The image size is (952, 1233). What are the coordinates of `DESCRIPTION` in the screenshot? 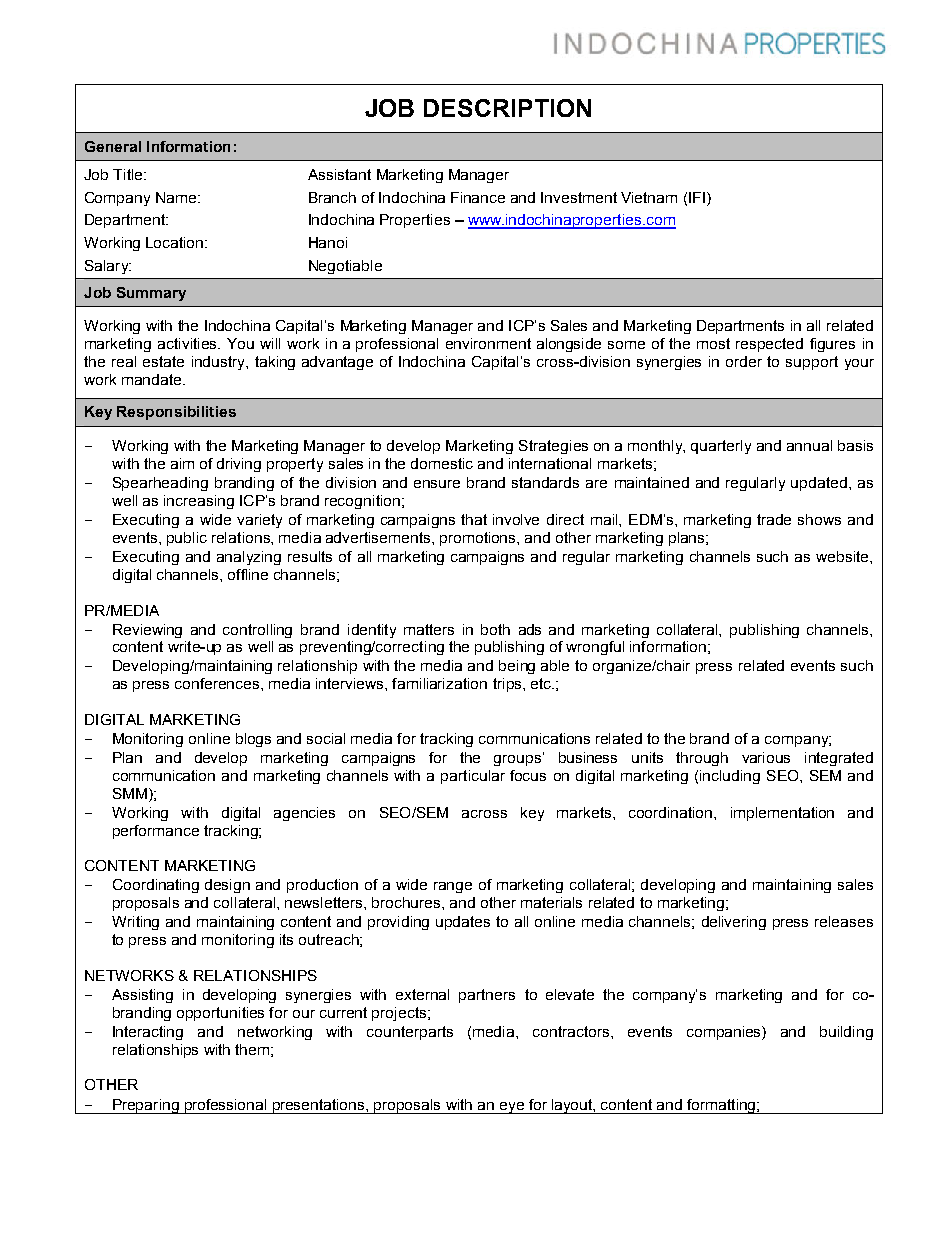 It's located at (507, 108).
